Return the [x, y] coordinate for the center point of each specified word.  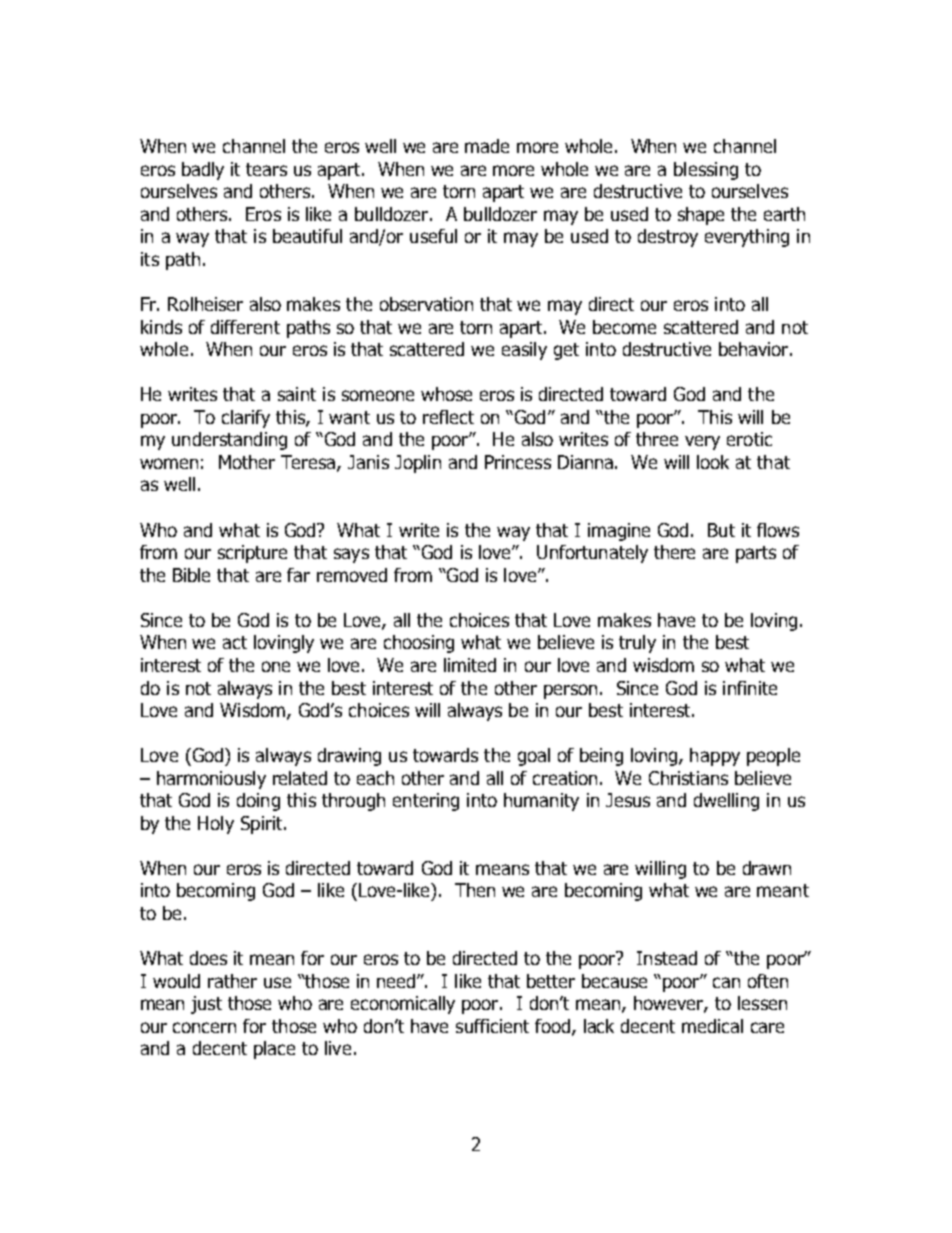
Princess [518, 462]
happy [715, 757]
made [487, 146]
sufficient [492, 1026]
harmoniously [211, 780]
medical [712, 1026]
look [713, 462]
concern [204, 1027]
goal [534, 757]
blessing [706, 171]
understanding [229, 441]
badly [203, 171]
